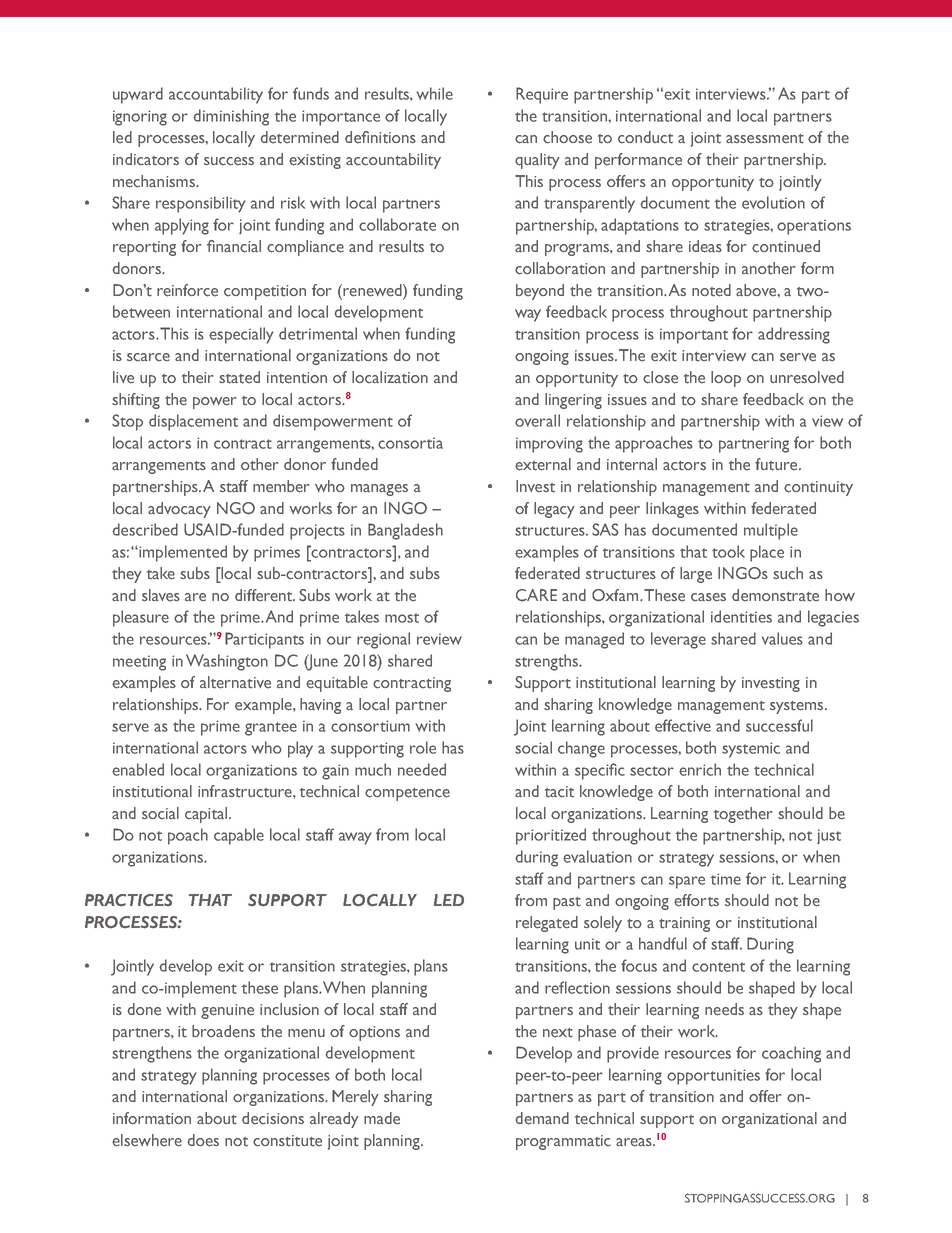 The height and width of the screenshot is (1233, 952). What do you see at coordinates (726, 879) in the screenshot?
I see `time` at bounding box center [726, 879].
